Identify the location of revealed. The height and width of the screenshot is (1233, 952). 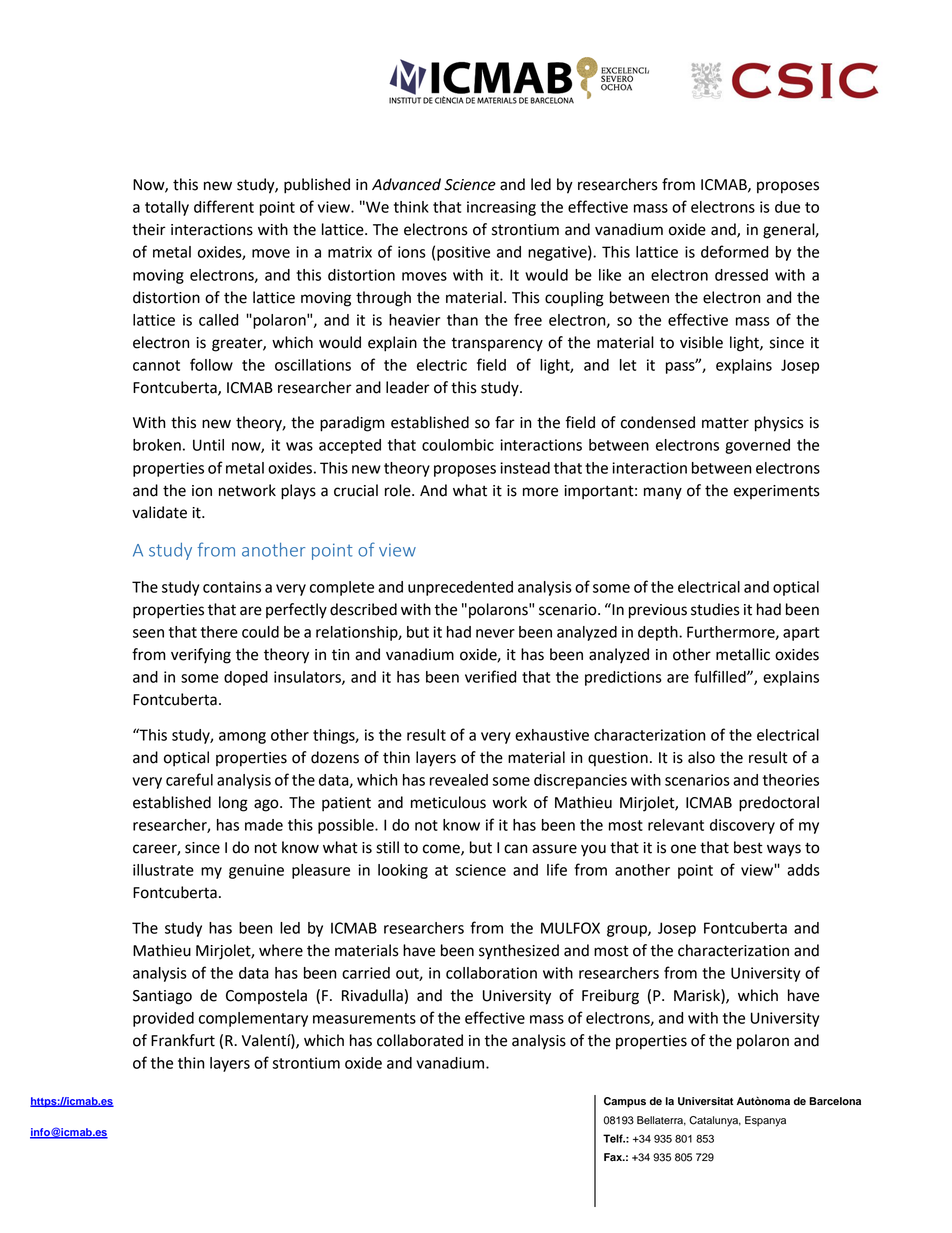
(459, 780).
